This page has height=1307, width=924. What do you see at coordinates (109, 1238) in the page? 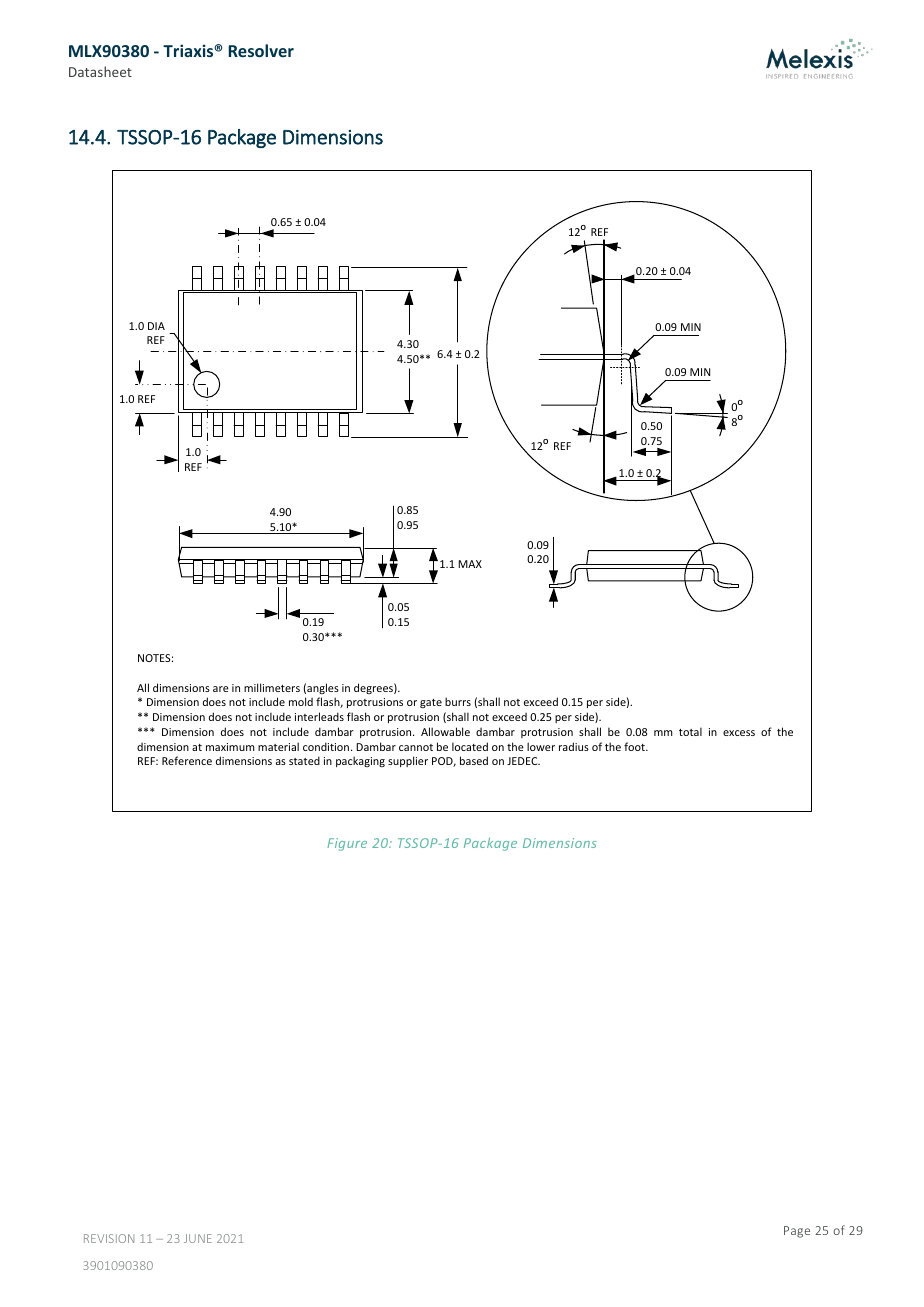
I see `REVISION` at bounding box center [109, 1238].
